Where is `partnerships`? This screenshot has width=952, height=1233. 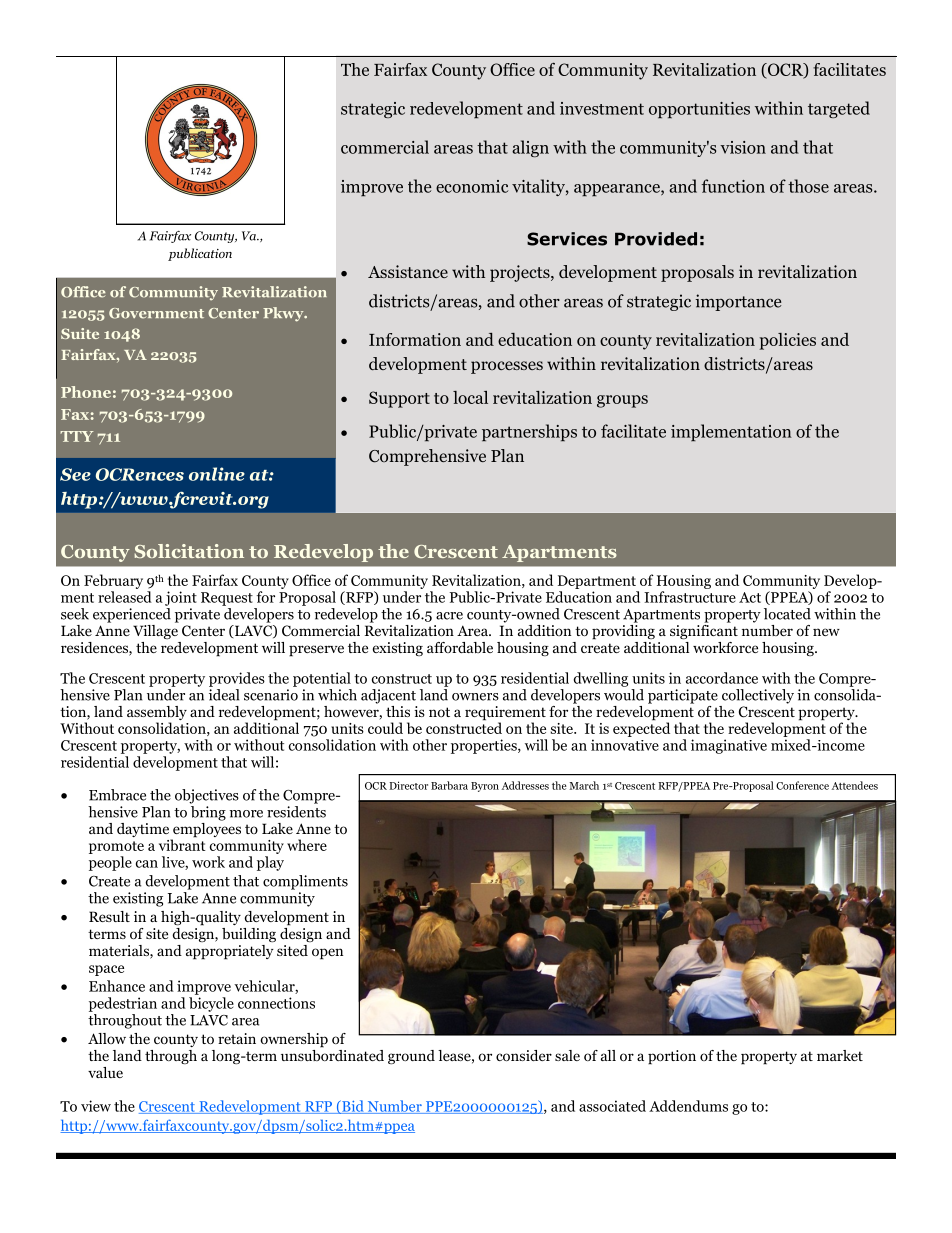
partnerships is located at coordinates (529, 432).
